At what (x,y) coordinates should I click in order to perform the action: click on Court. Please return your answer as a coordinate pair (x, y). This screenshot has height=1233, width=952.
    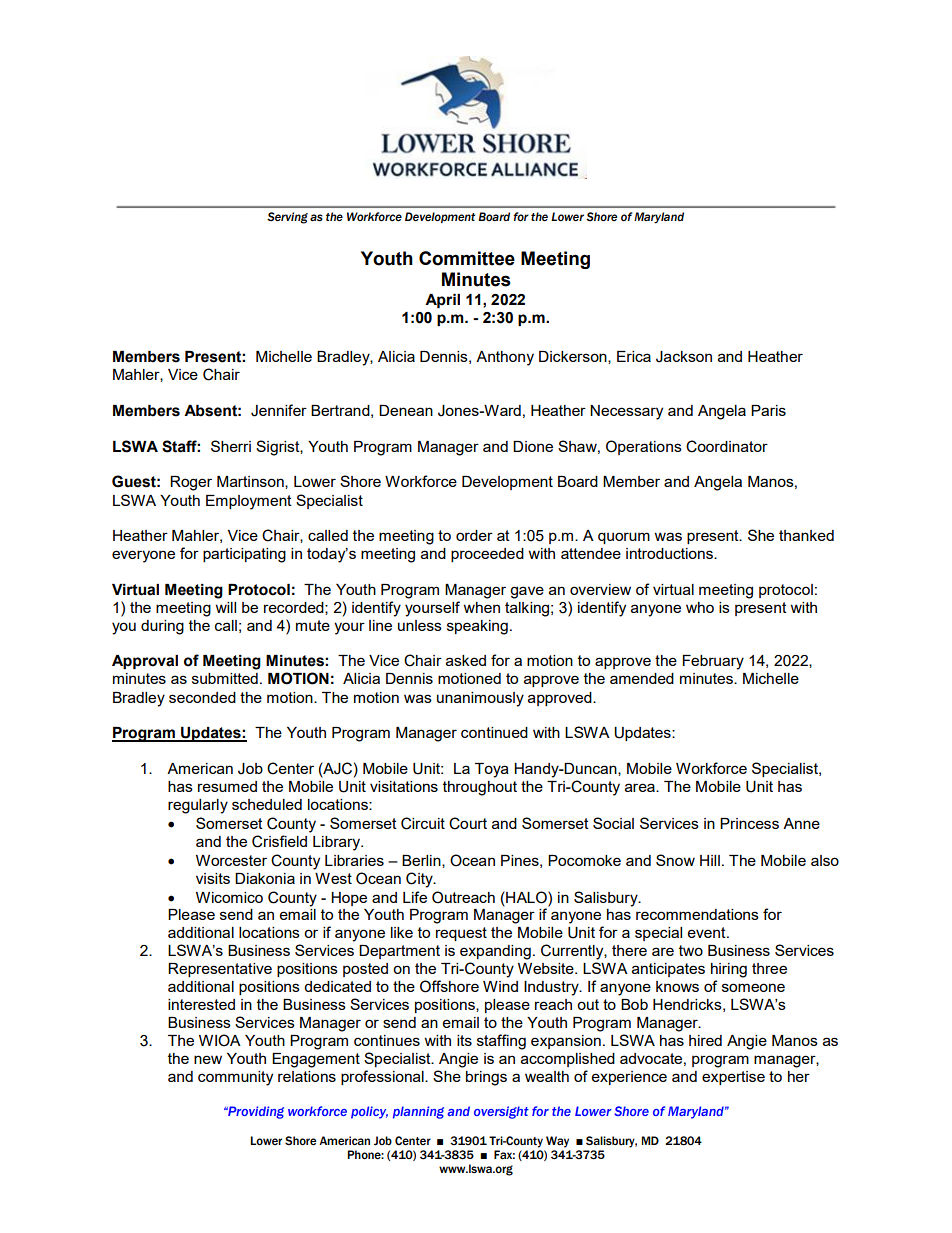
    Looking at the image, I should click on (468, 823).
